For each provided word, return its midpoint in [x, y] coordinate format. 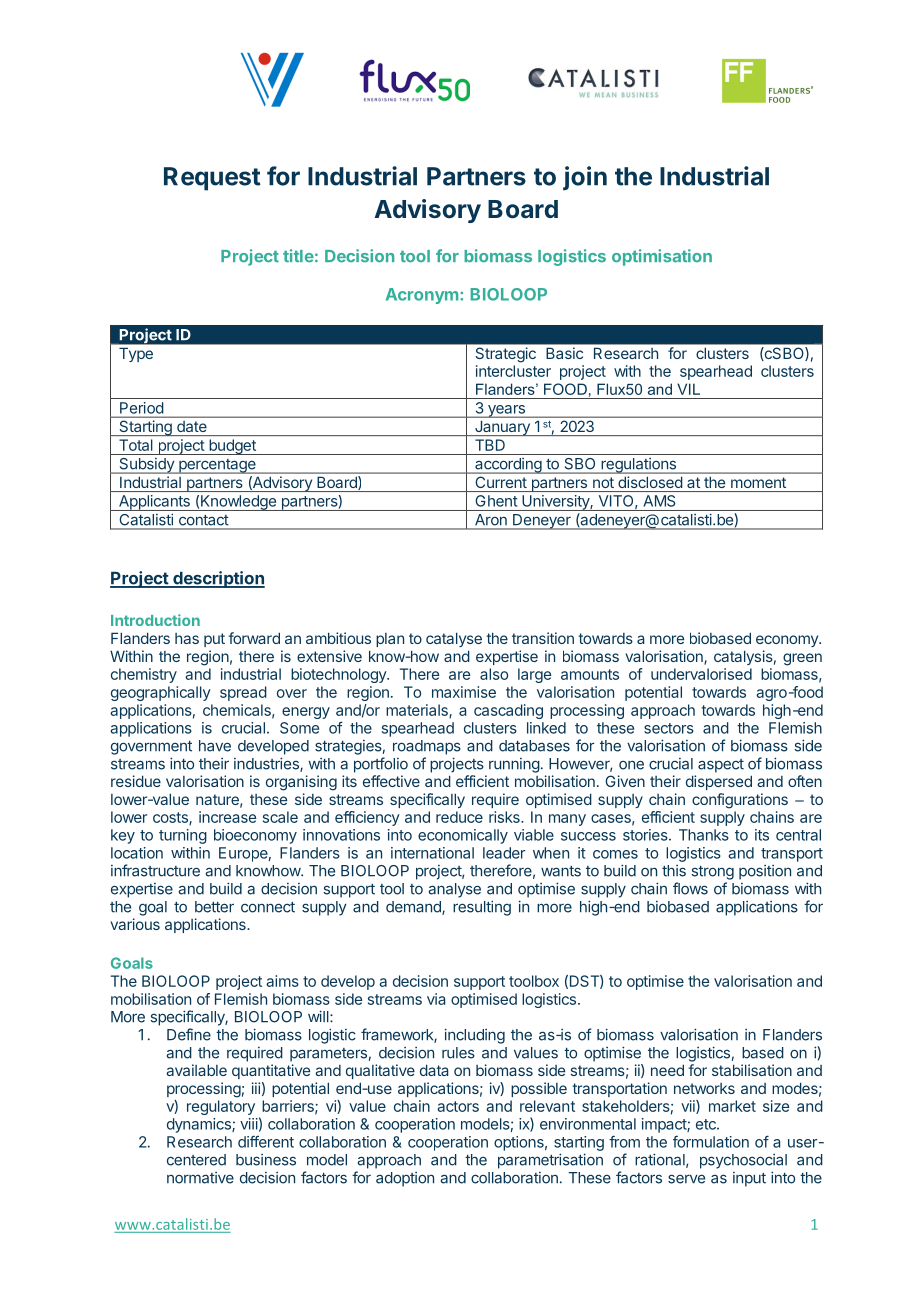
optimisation [662, 257]
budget [232, 447]
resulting [482, 908]
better [214, 907]
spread [243, 693]
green [802, 659]
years [506, 411]
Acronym [422, 296]
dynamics [200, 1125]
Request [212, 179]
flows [690, 888]
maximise [464, 692]
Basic [565, 353]
